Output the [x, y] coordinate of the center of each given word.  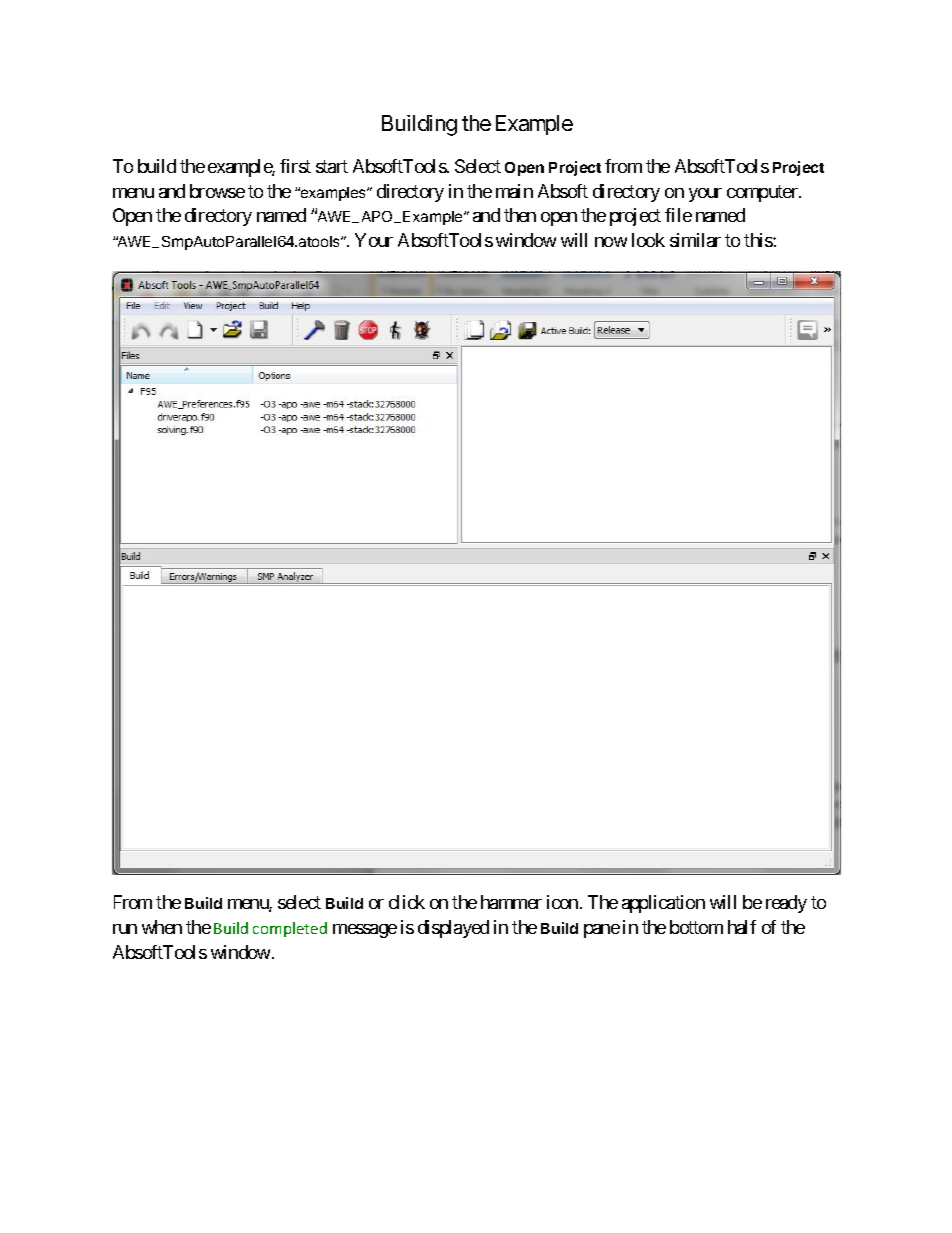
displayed [453, 929]
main [514, 191]
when [162, 927]
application [663, 904]
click [407, 902]
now [611, 242]
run [125, 929]
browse [217, 191]
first [295, 166]
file [678, 215]
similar [695, 240]
